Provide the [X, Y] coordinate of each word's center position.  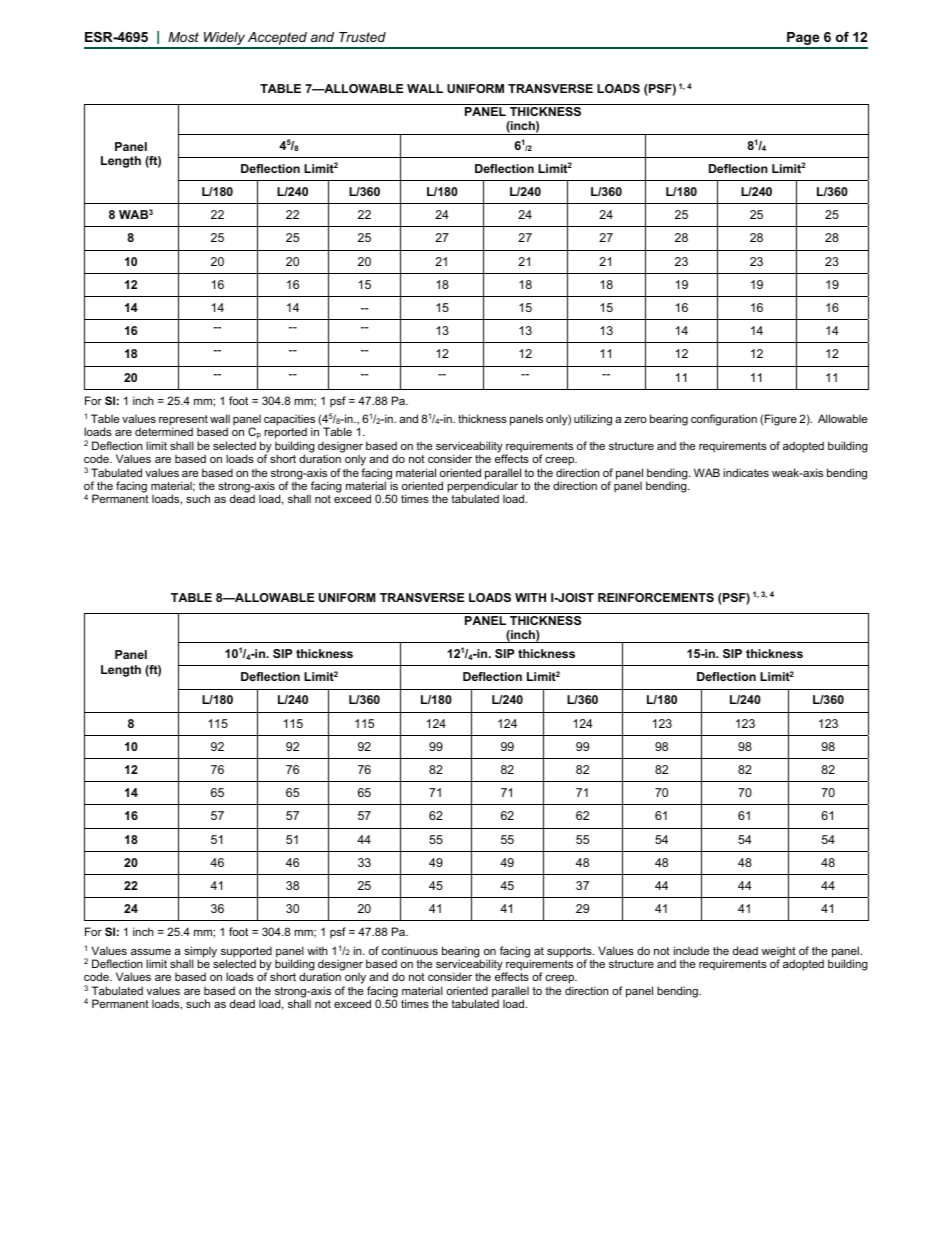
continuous [410, 950]
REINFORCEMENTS [656, 597]
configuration [724, 420]
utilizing [593, 420]
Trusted [362, 37]
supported [246, 953]
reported [285, 434]
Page [803, 40]
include [691, 950]
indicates [746, 472]
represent [183, 421]
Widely [224, 40]
